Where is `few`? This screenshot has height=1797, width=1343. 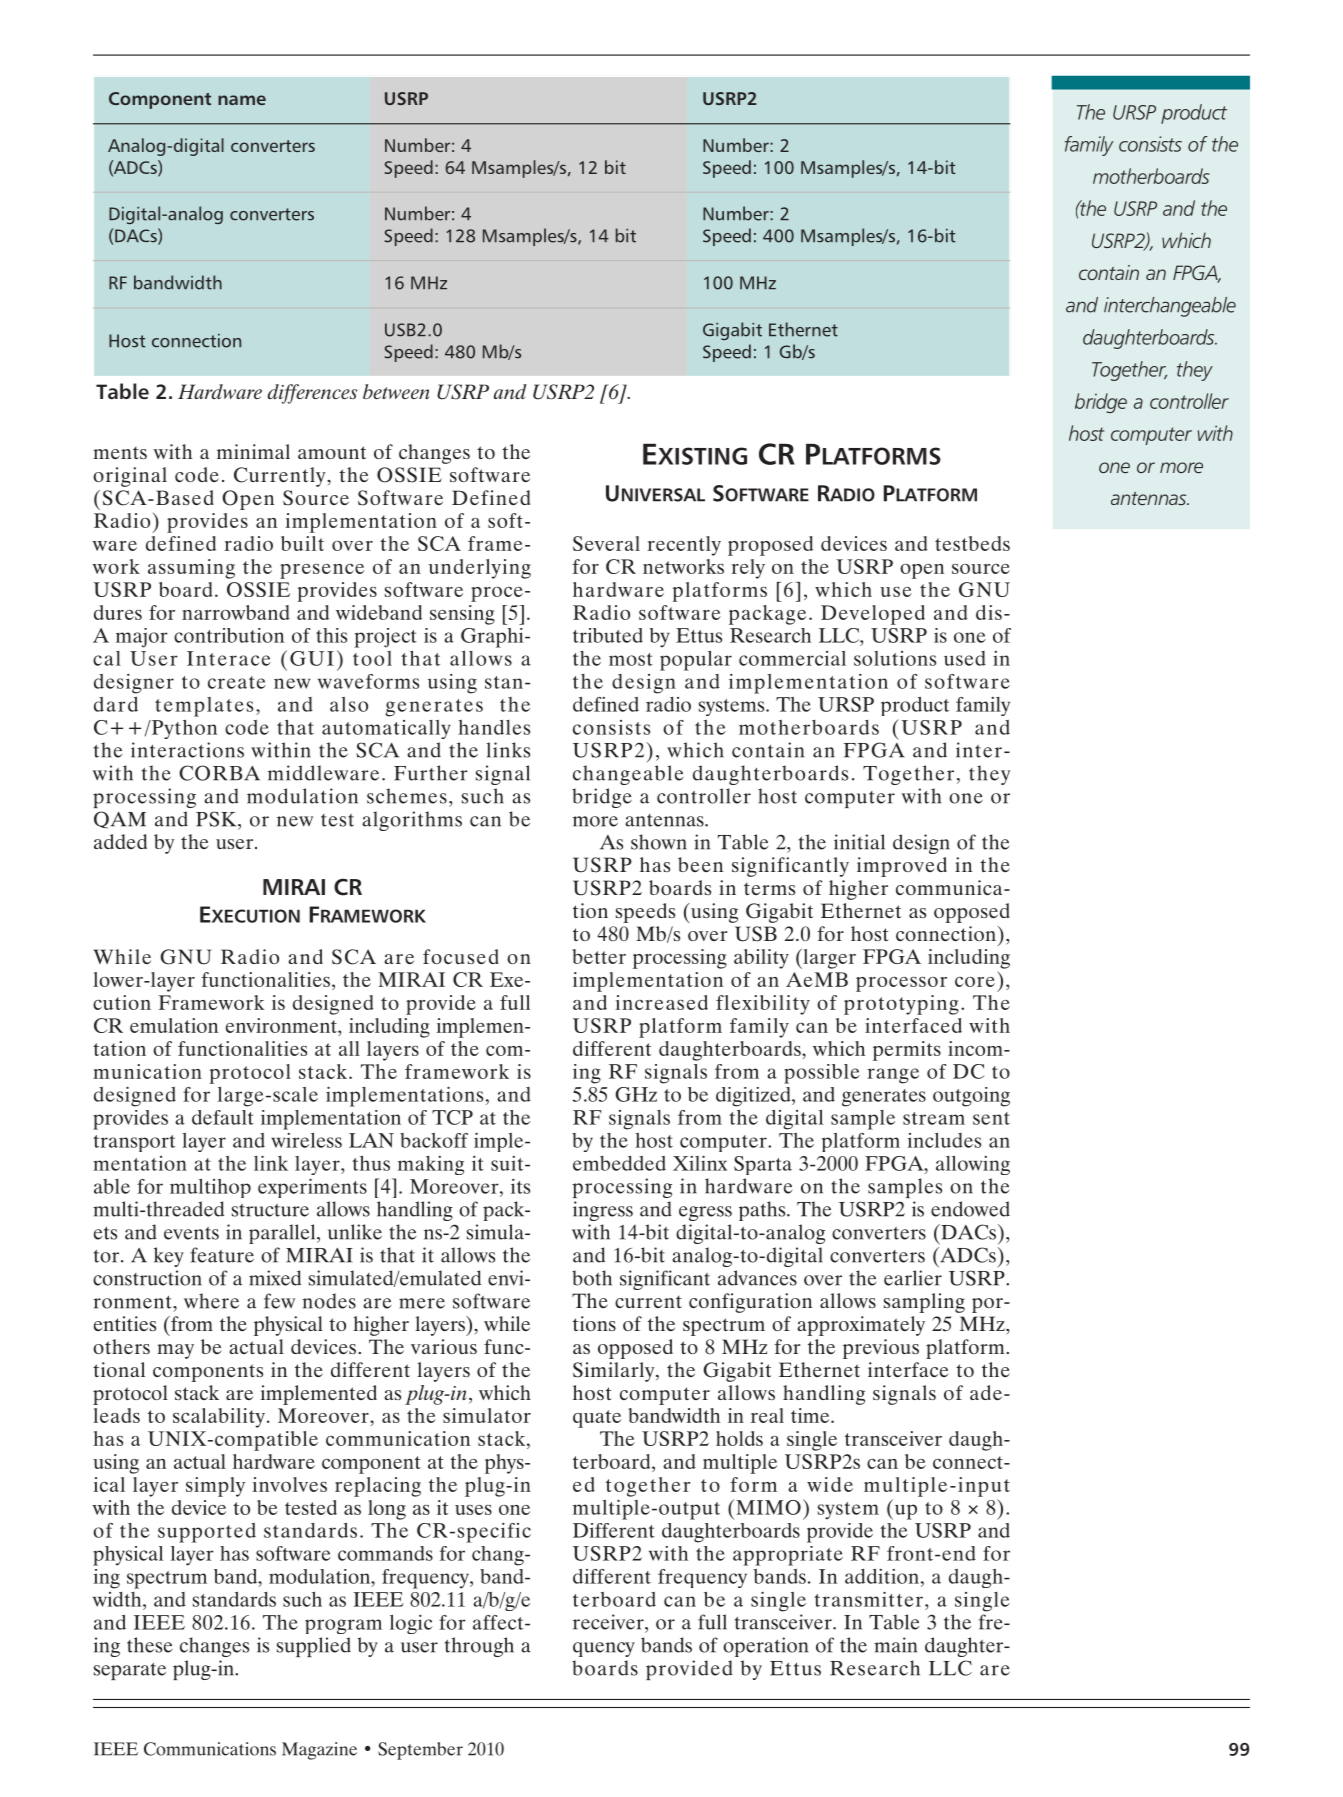
few is located at coordinates (279, 1301).
